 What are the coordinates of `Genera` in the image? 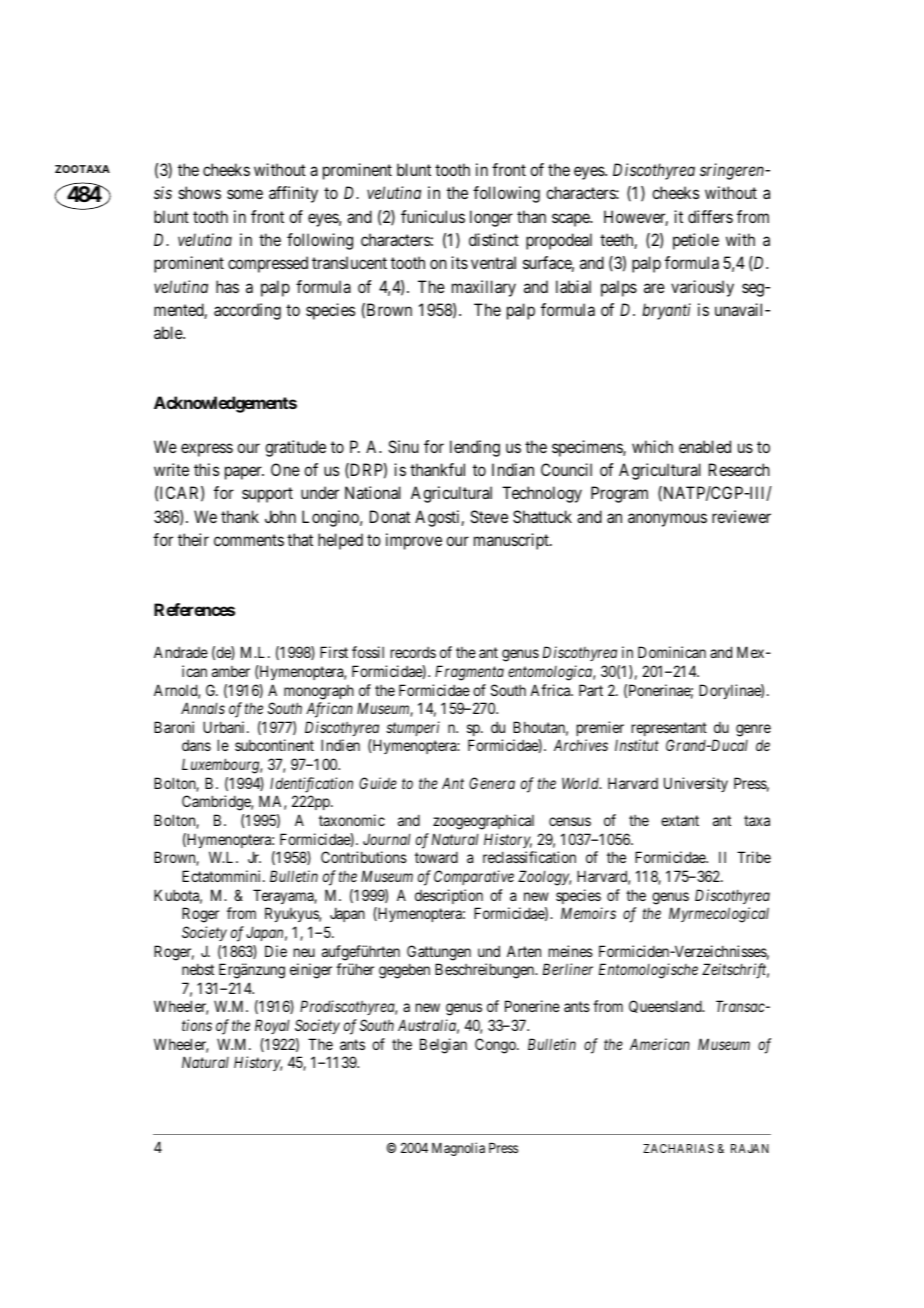 It's located at (492, 783).
